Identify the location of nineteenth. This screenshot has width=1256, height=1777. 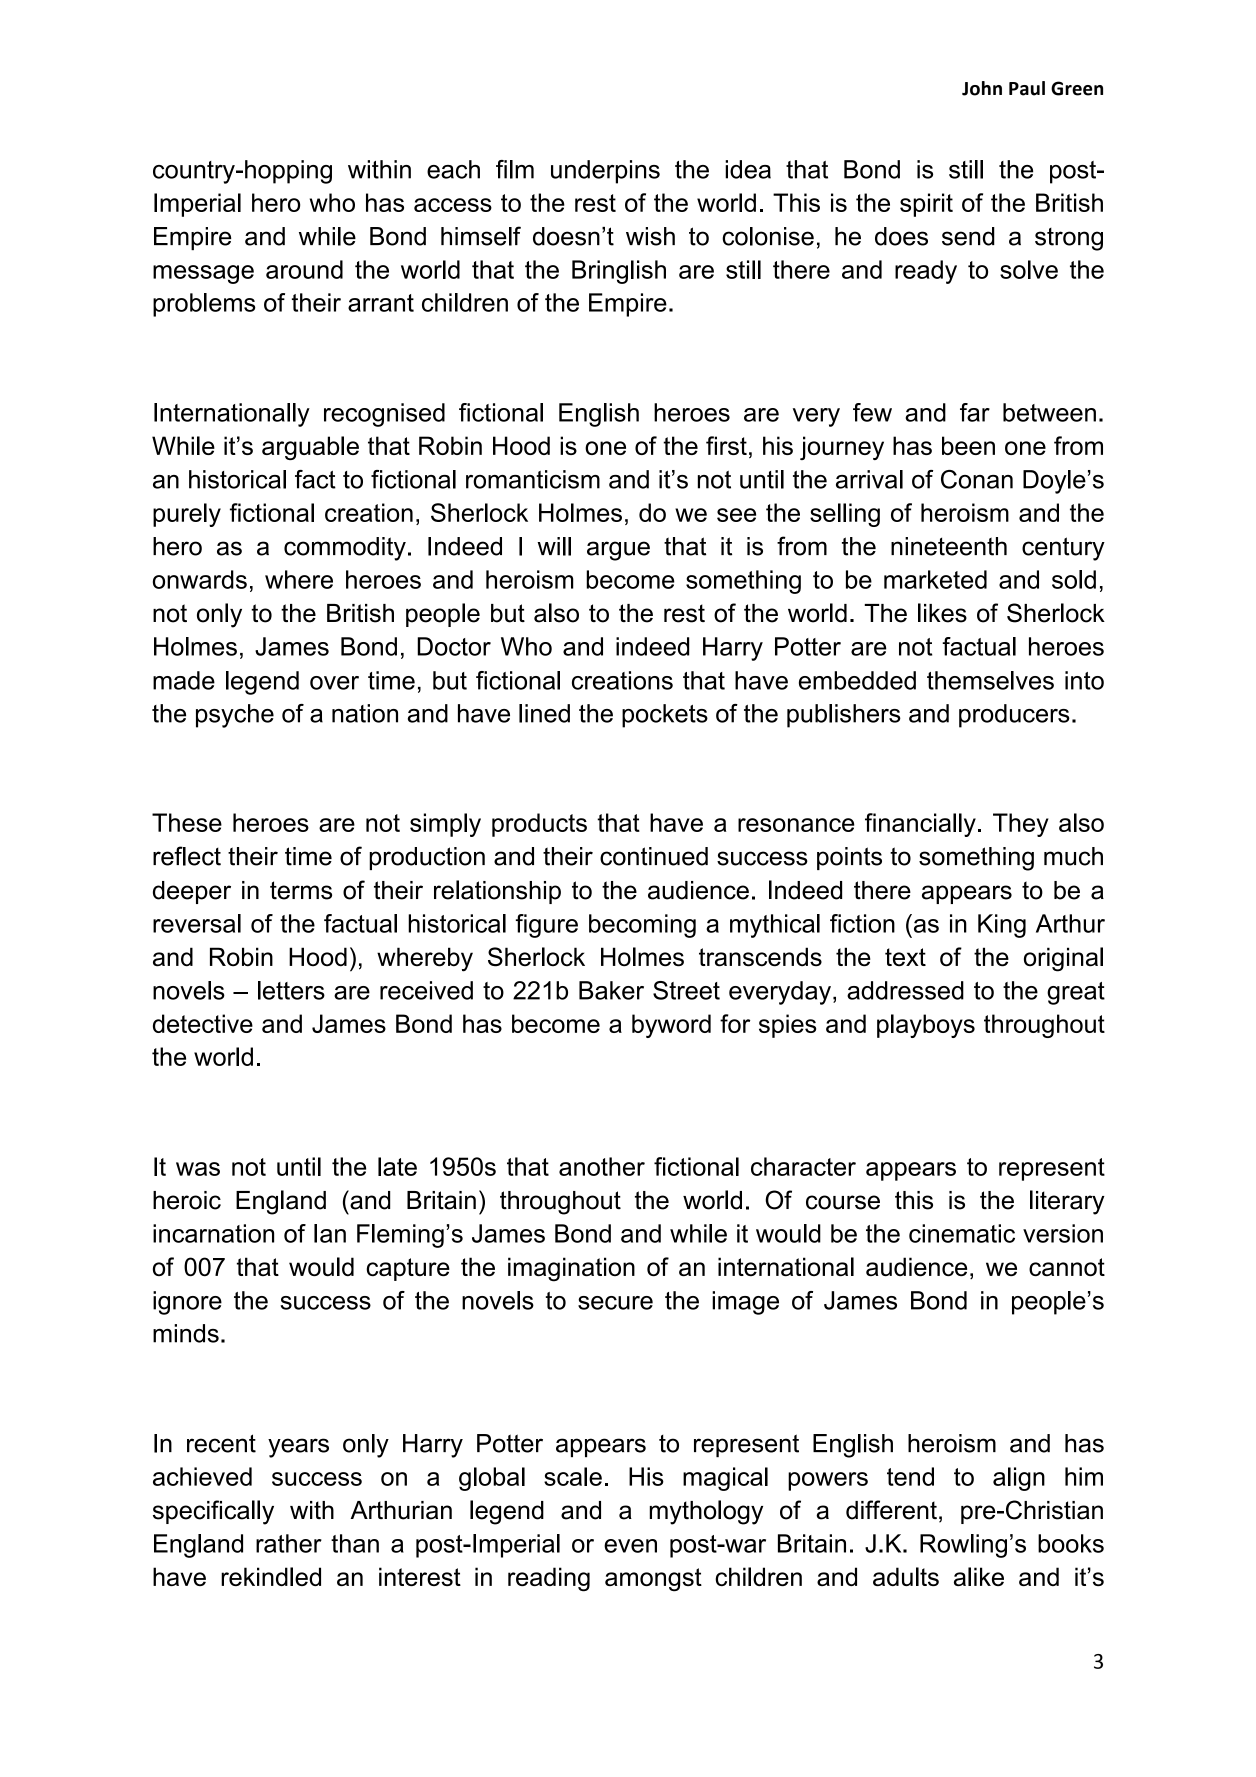
(949, 546).
